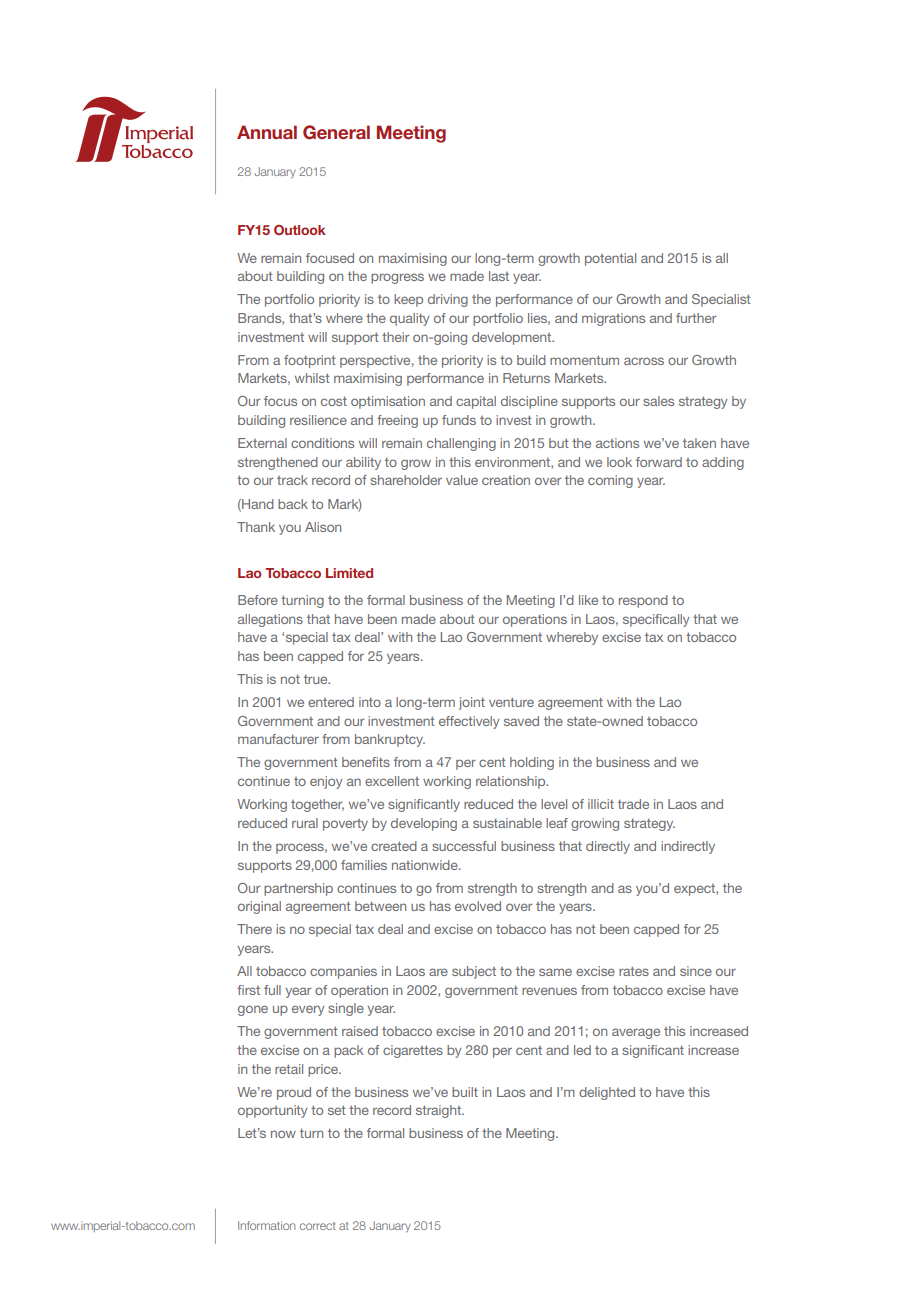 The width and height of the screenshot is (924, 1308). Describe the element at coordinates (472, 703) in the screenshot. I see `joint` at that location.
